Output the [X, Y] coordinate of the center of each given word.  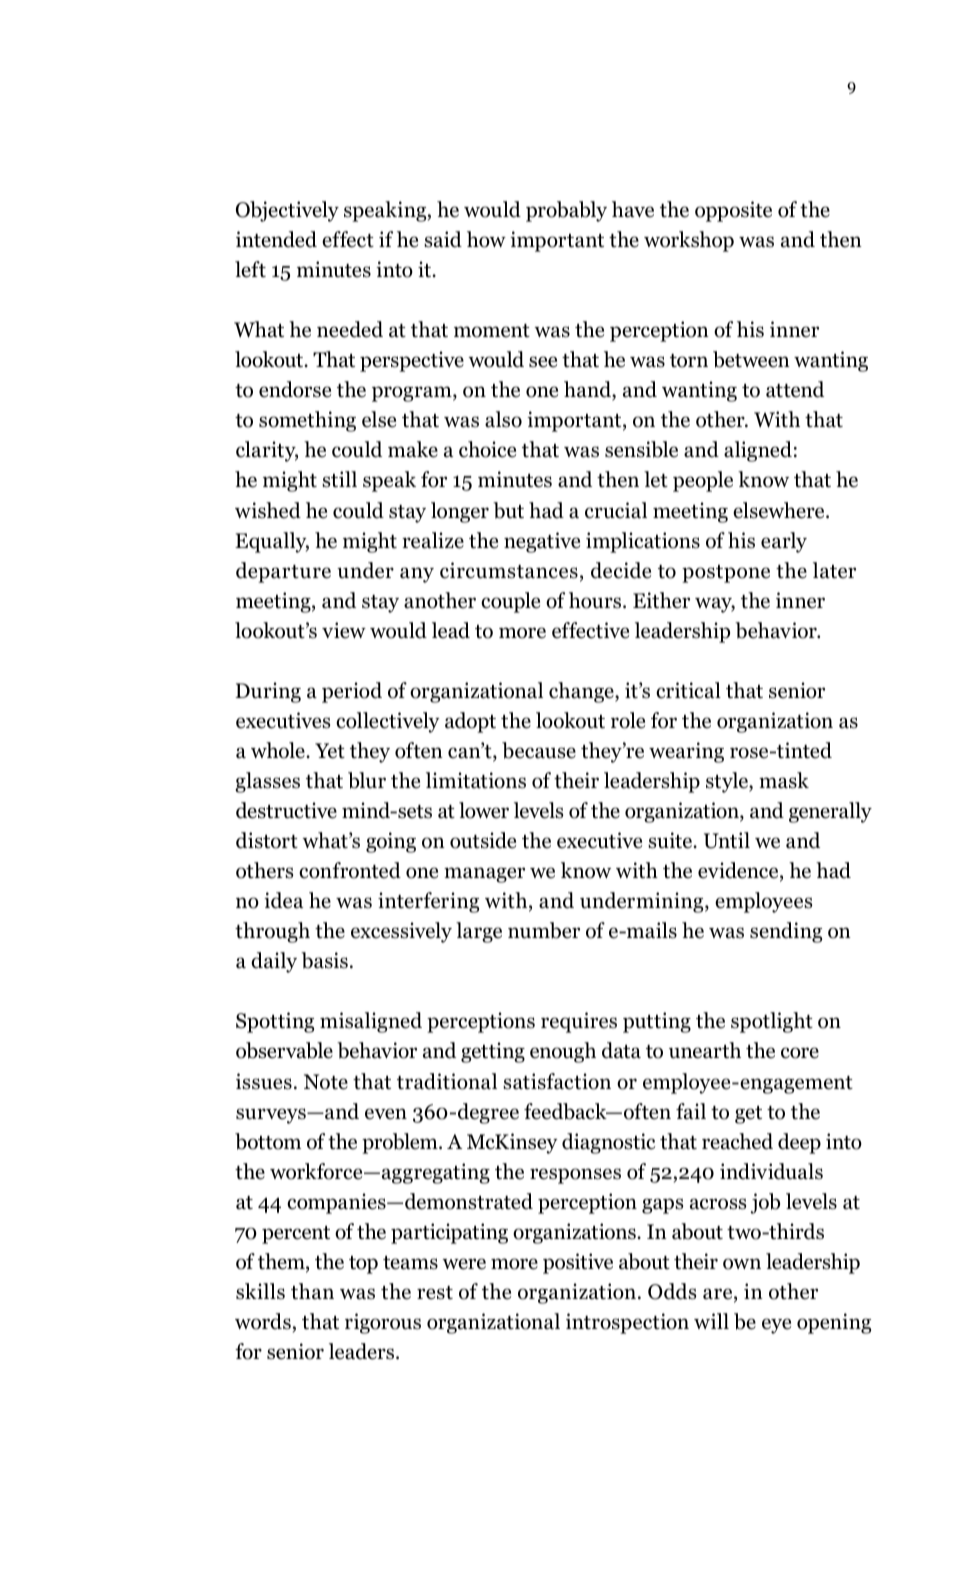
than [312, 1291]
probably [566, 211]
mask [784, 780]
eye [776, 1326]
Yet [330, 751]
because [539, 750]
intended [276, 239]
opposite [733, 211]
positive [578, 1263]
